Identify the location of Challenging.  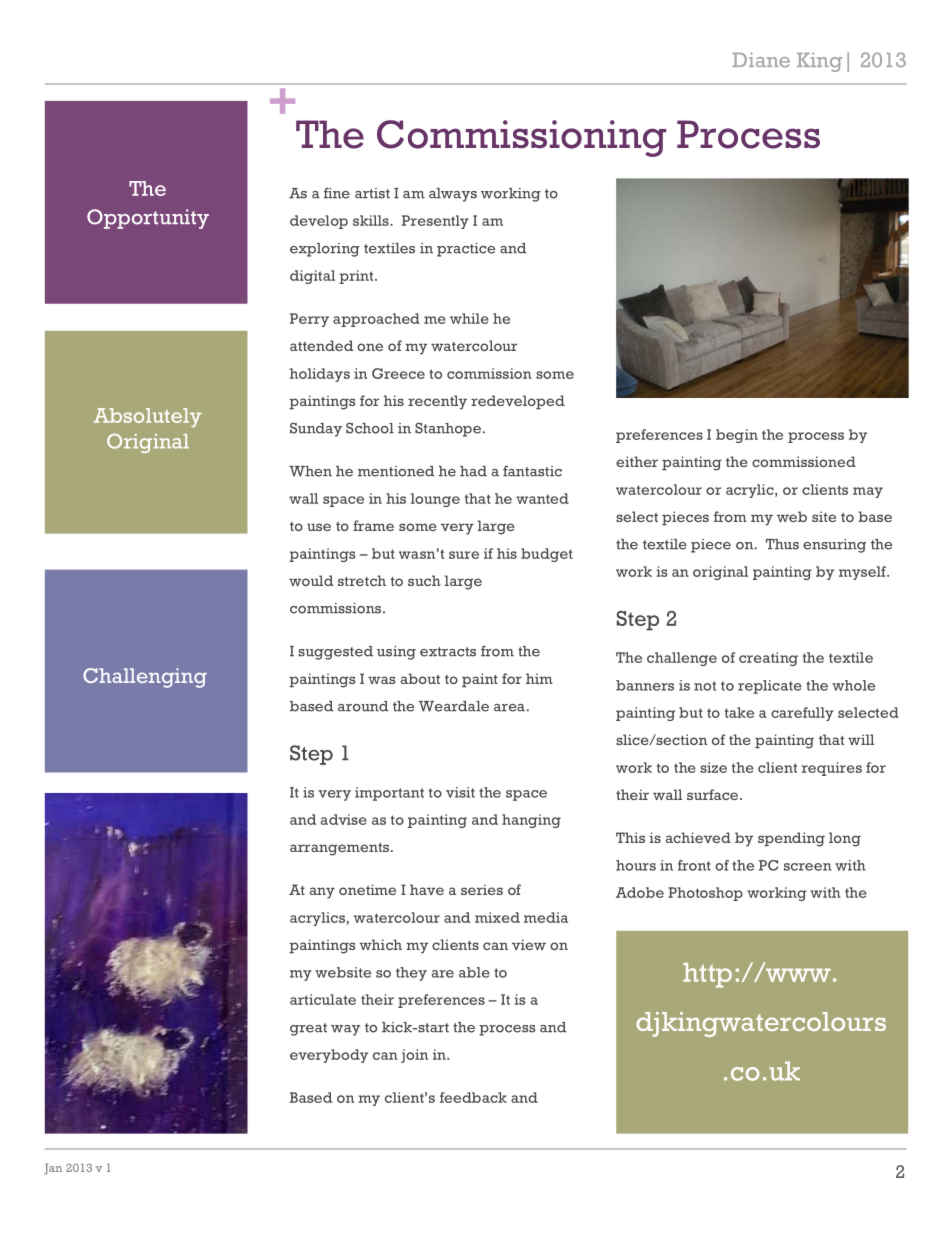
(145, 678).
